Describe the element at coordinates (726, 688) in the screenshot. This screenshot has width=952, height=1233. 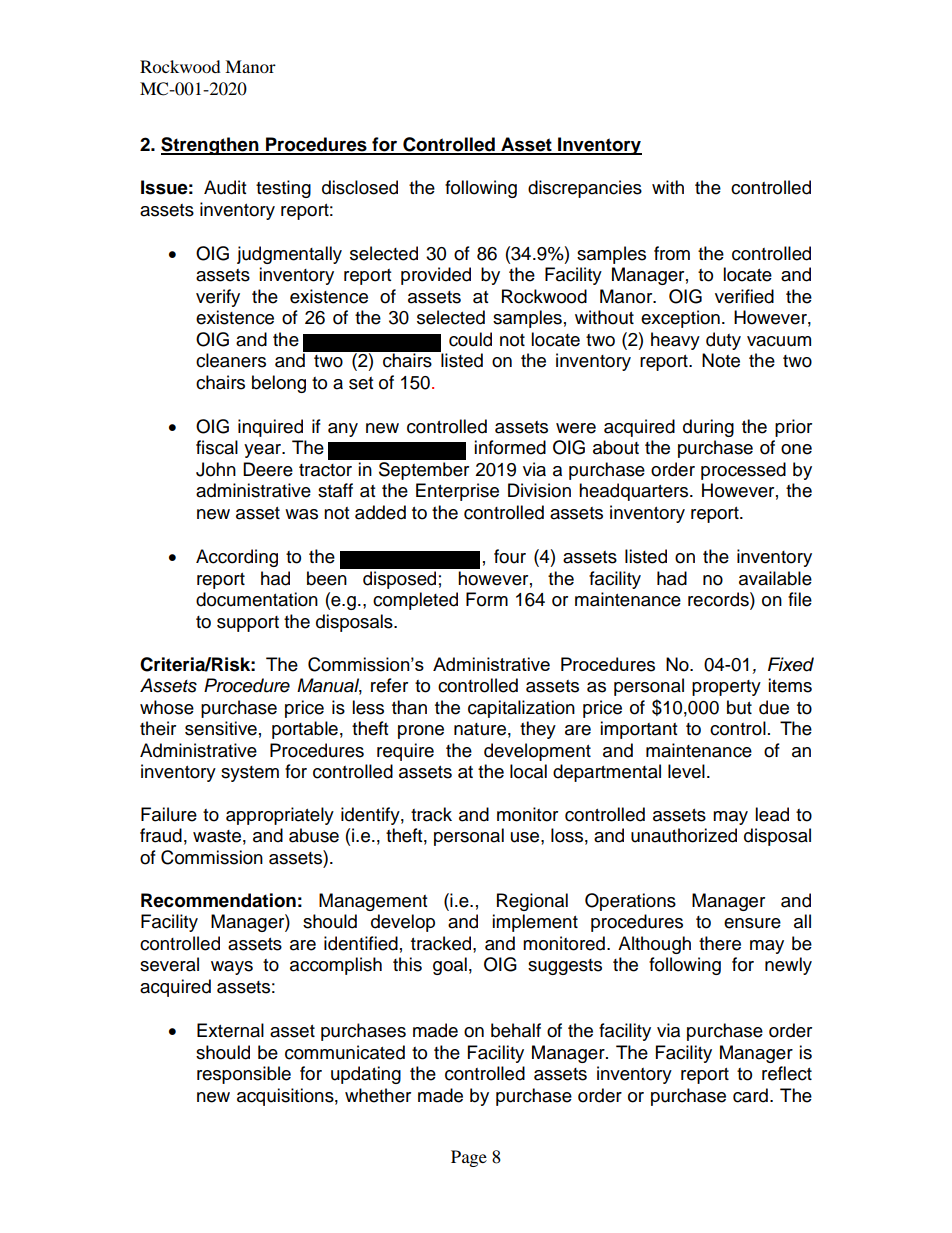
I see `property` at that location.
